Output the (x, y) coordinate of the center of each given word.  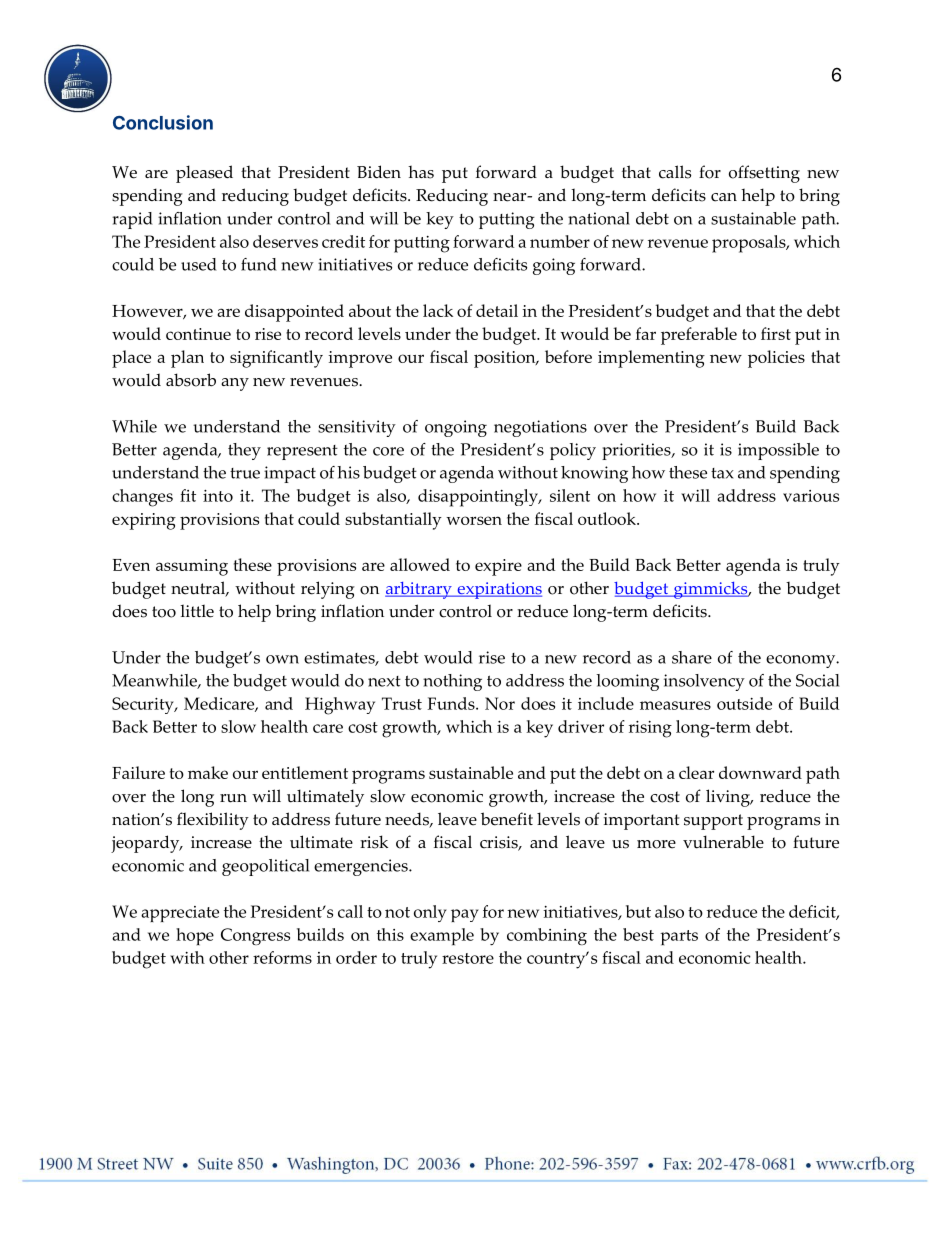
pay (465, 915)
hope (195, 936)
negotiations (540, 428)
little (197, 611)
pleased (204, 174)
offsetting (764, 174)
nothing (452, 682)
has (421, 172)
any (235, 384)
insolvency (704, 682)
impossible (778, 451)
